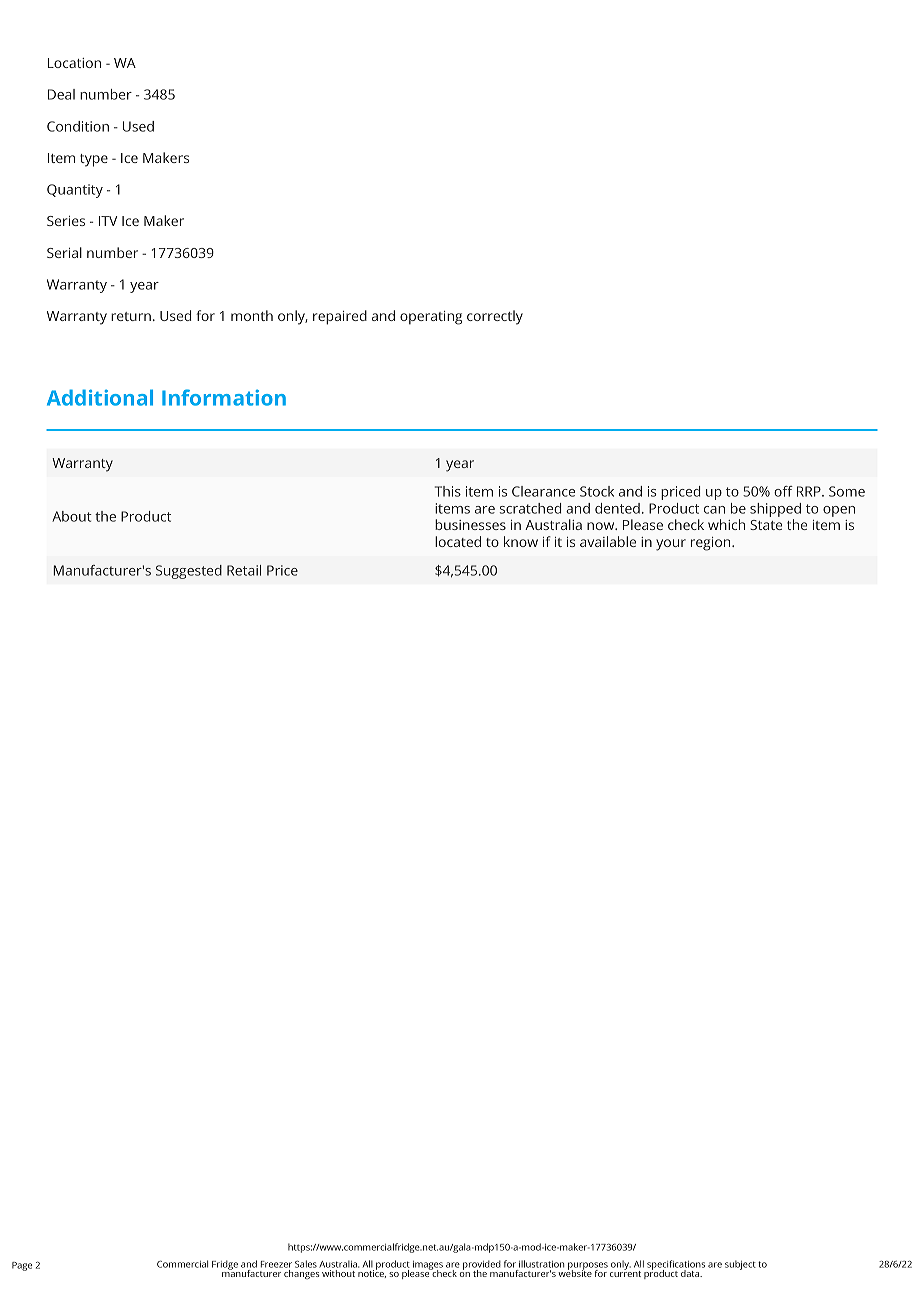 The height and width of the document is (1308, 924). I want to click on Page, so click(22, 1266).
